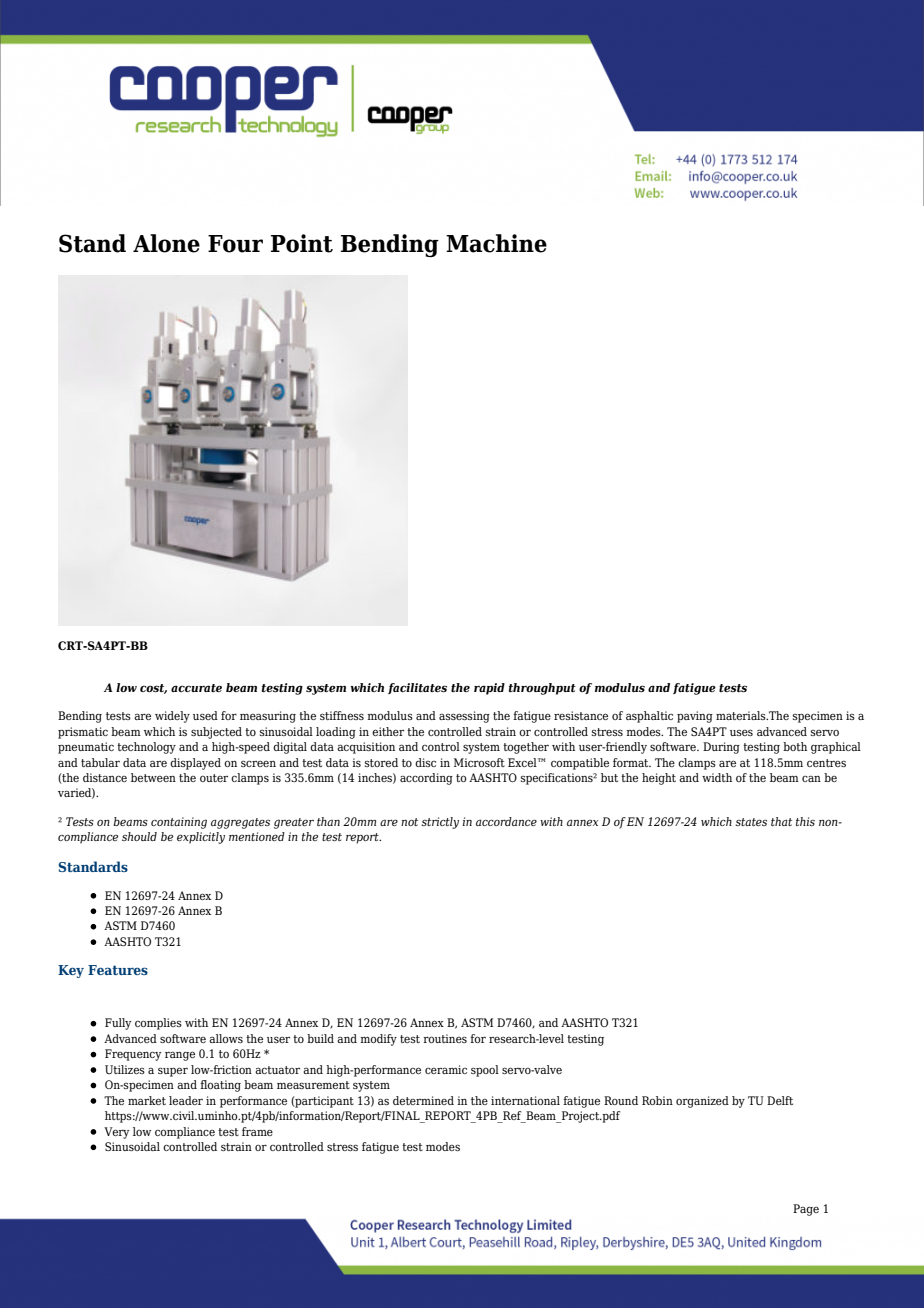 The image size is (924, 1308). What do you see at coordinates (196, 688) in the screenshot?
I see `accurate` at bounding box center [196, 688].
